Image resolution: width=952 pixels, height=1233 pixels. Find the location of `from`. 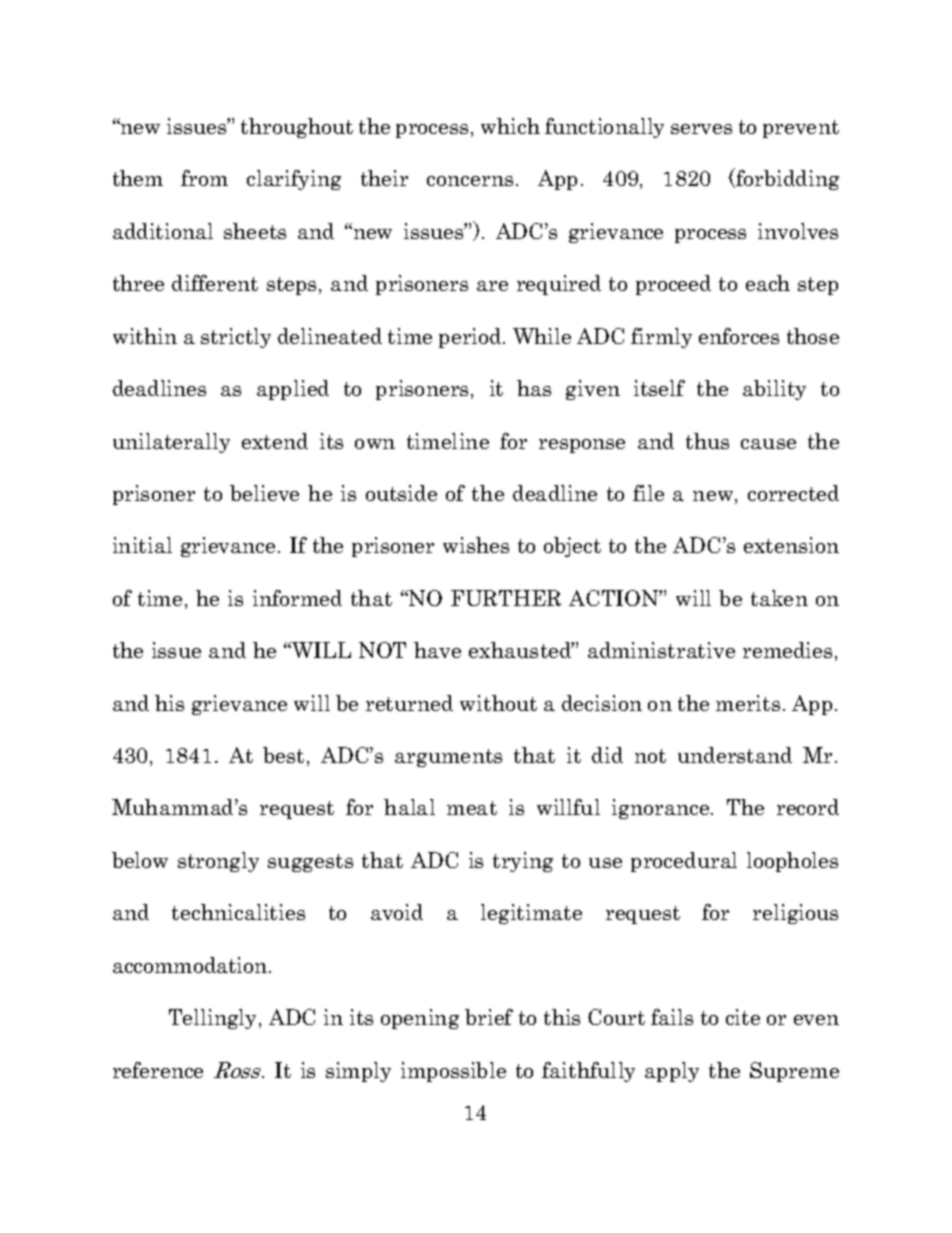

from is located at coordinates (204, 178).
